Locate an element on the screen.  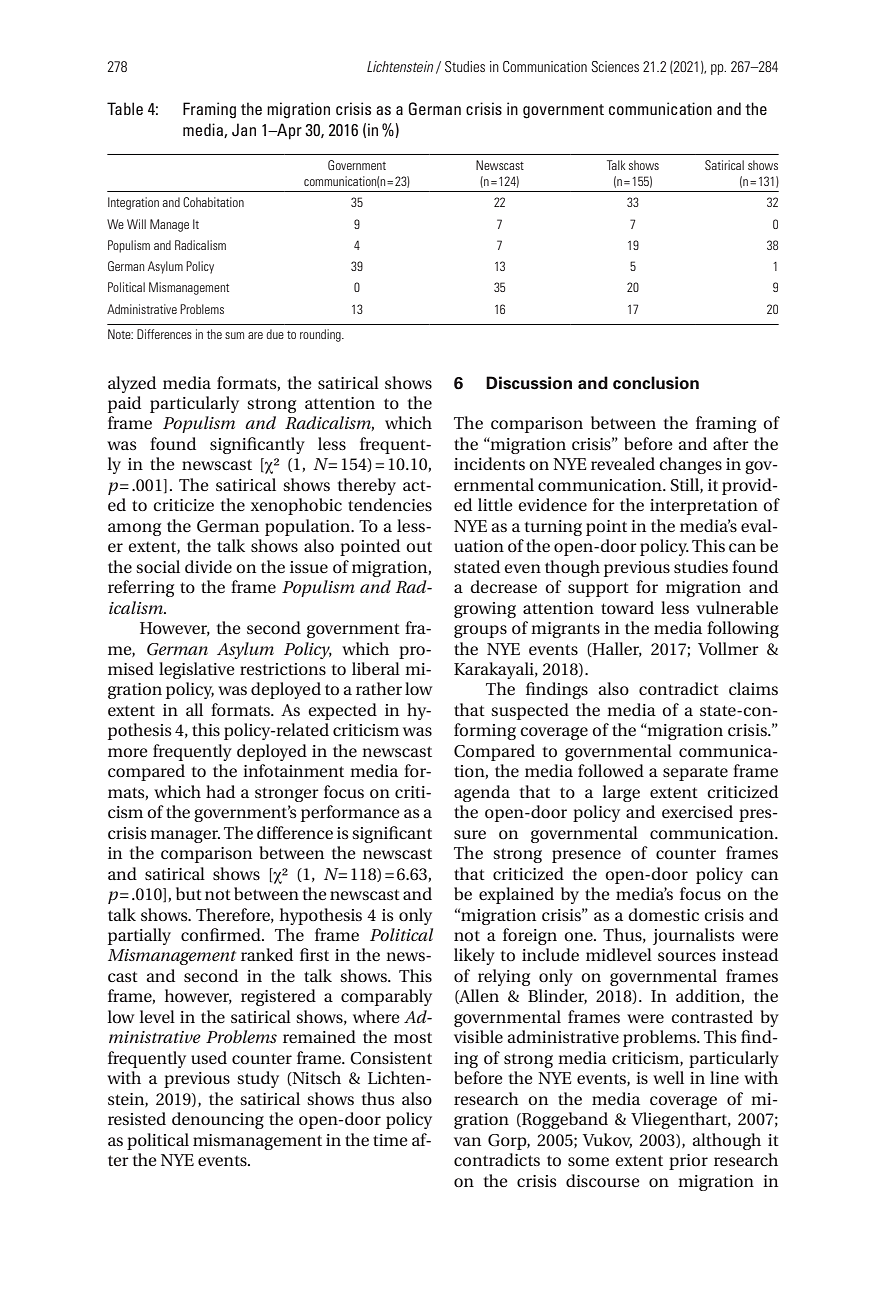
Discussion is located at coordinates (529, 383).
